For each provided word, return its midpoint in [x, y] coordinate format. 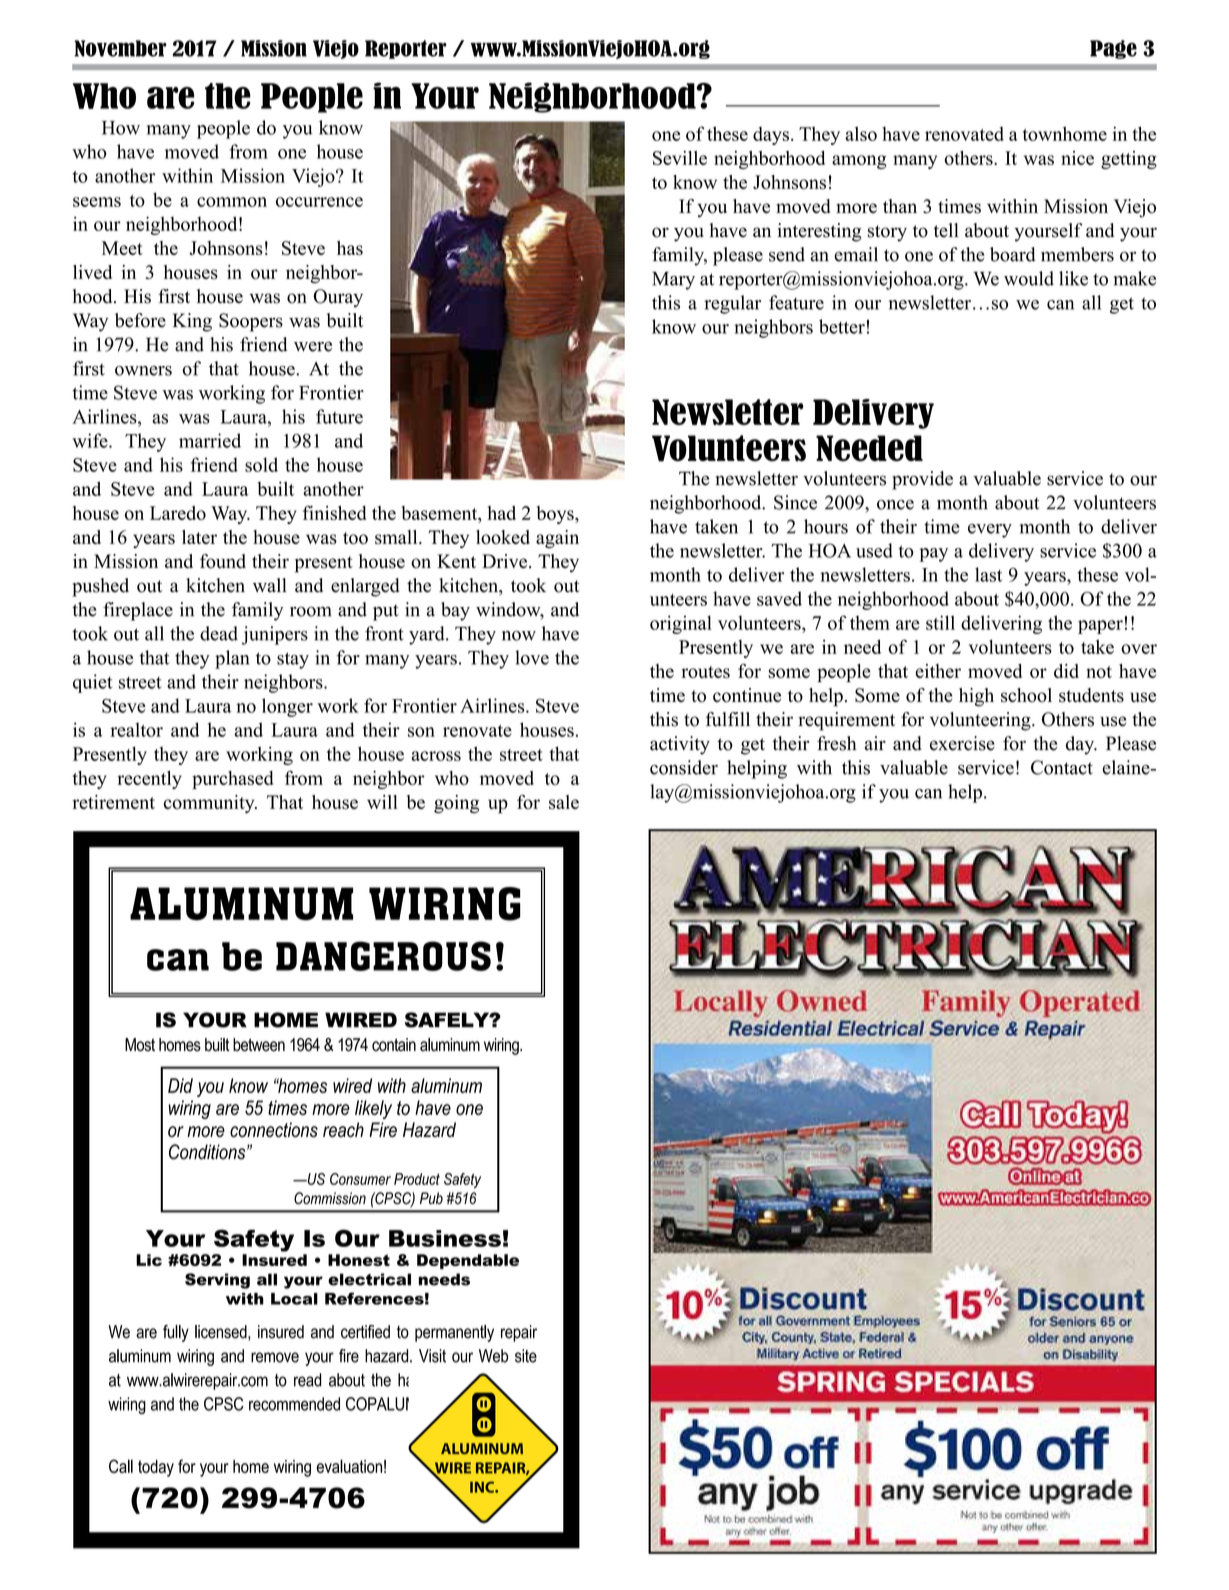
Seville [680, 158]
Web [493, 1356]
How [121, 128]
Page [1113, 49]
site [526, 1356]
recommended [294, 1404]
